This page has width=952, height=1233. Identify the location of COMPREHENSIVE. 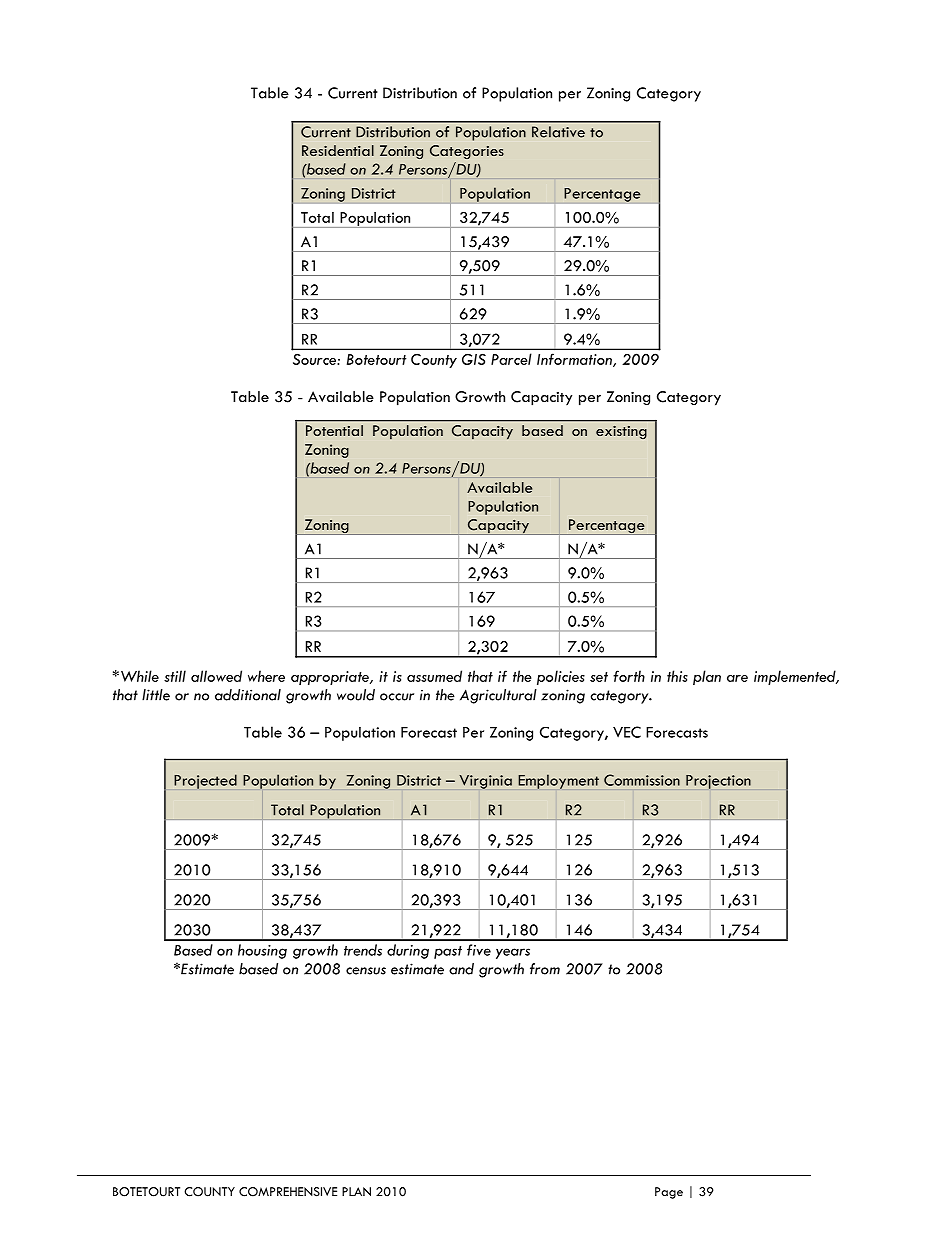
(288, 1192).
